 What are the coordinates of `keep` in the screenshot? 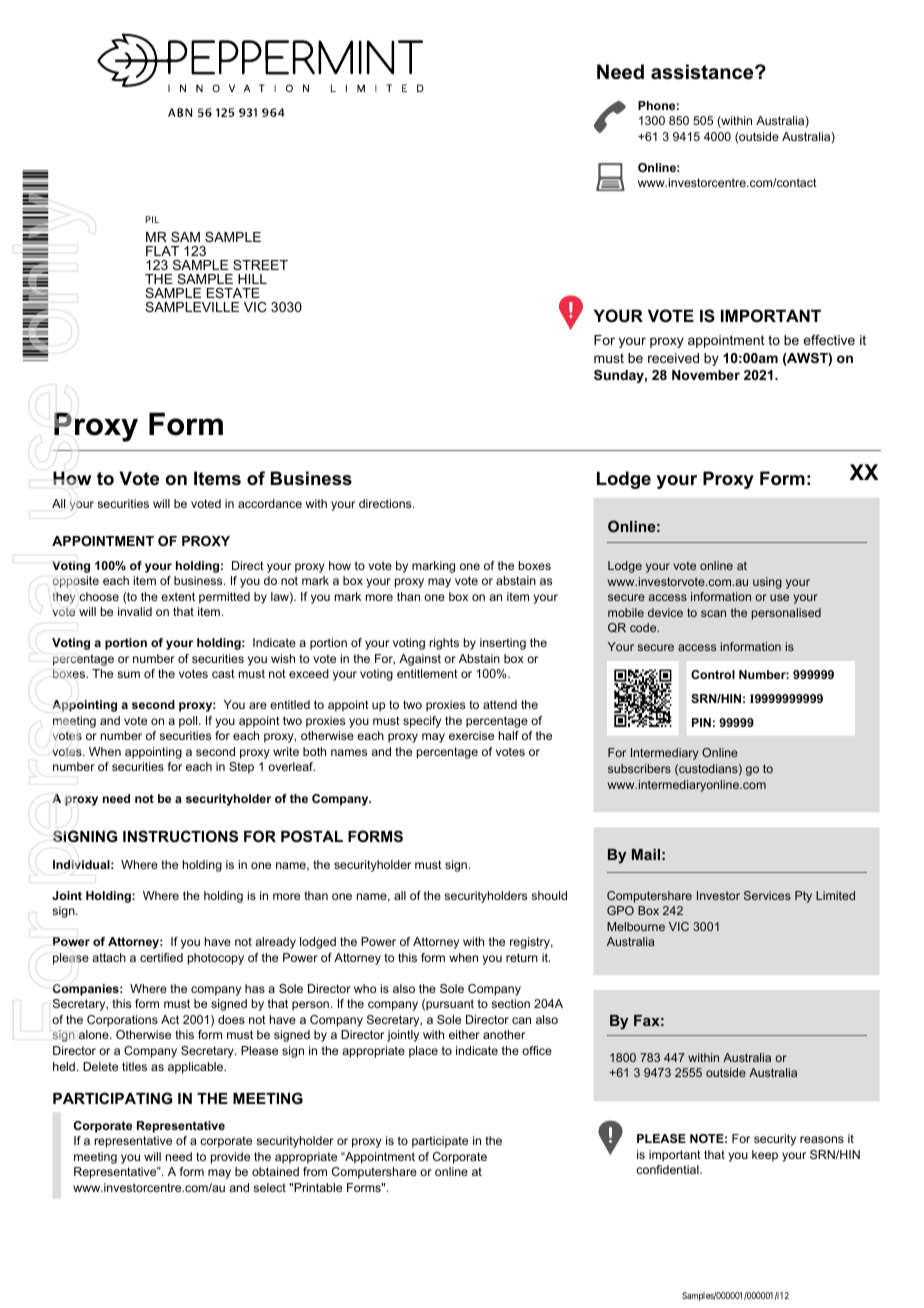 It's located at (765, 1156).
